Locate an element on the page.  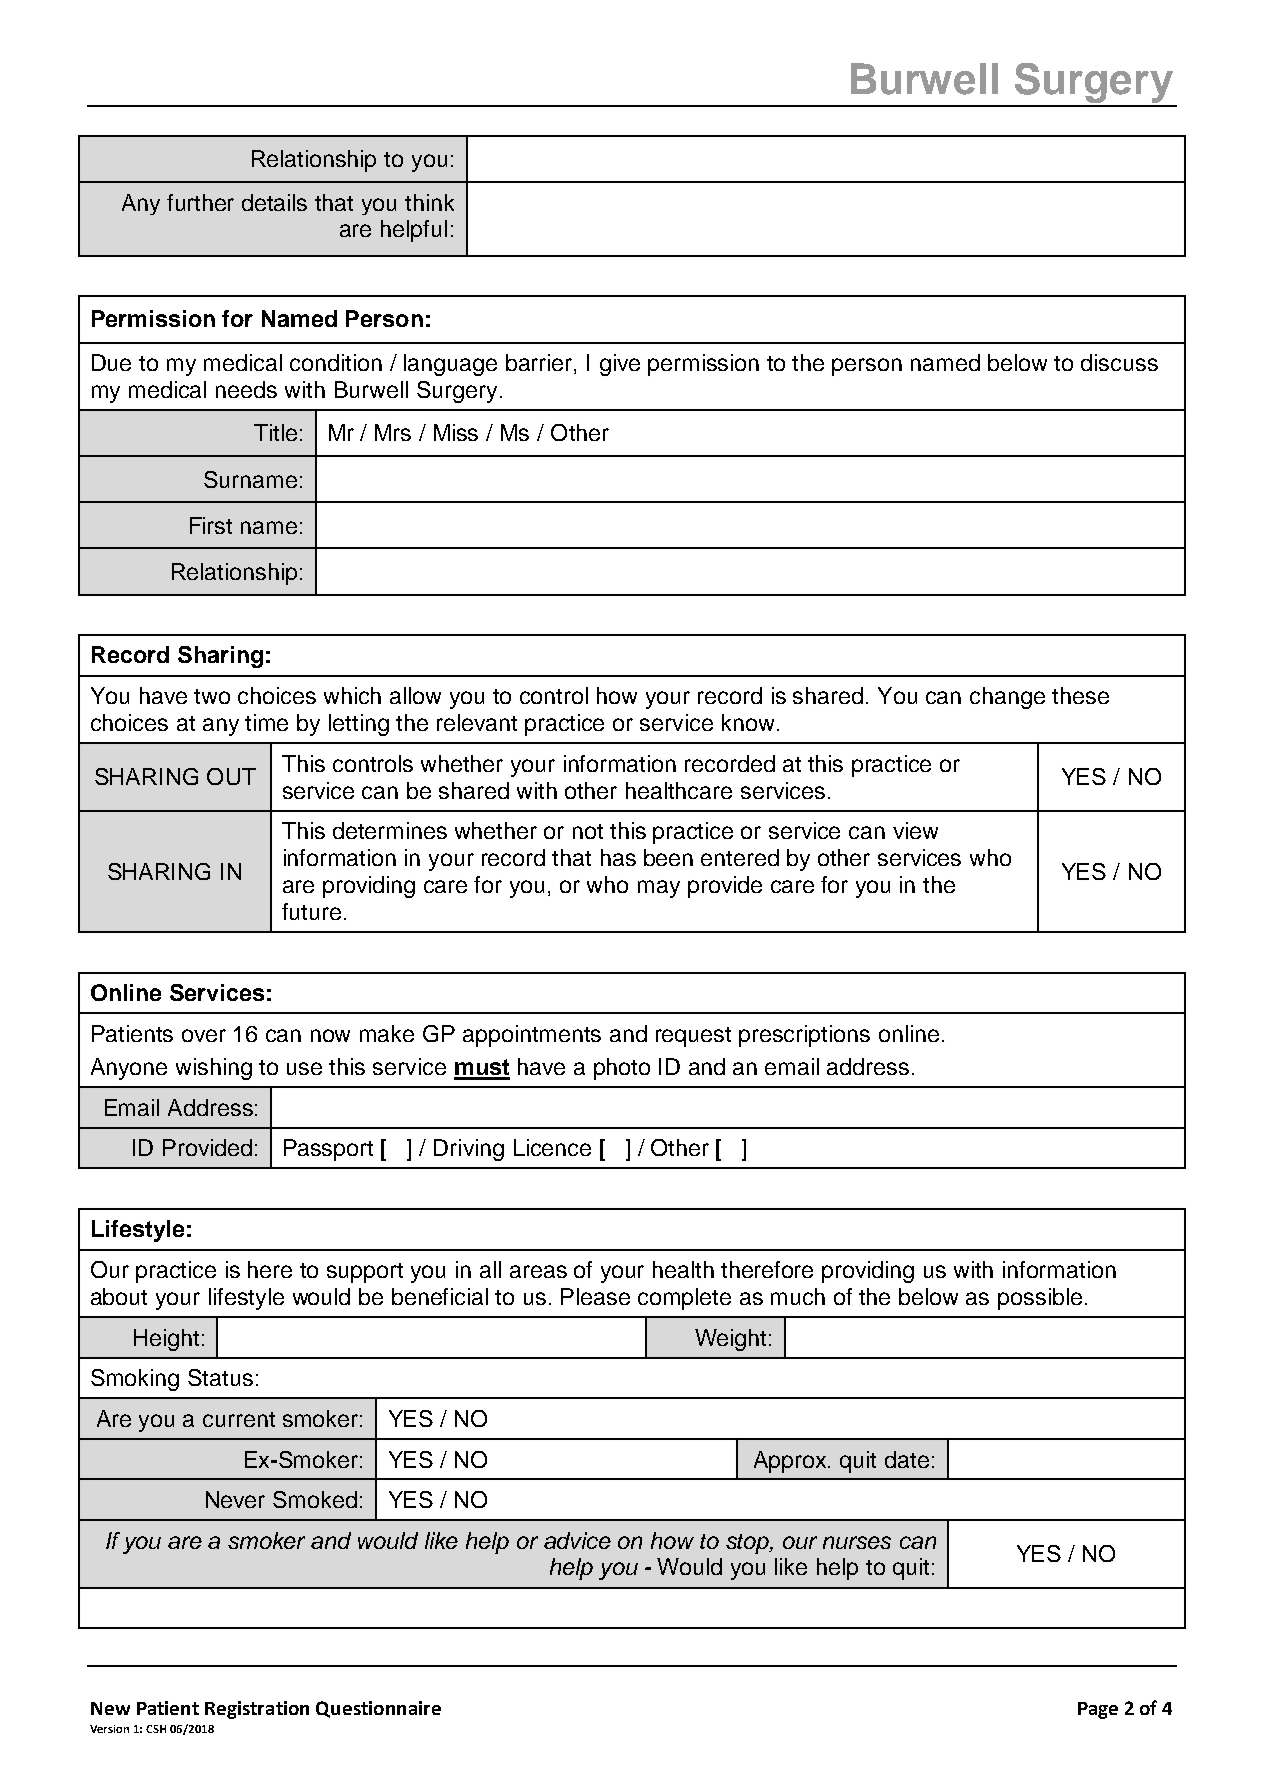
Status is located at coordinates (220, 1377).
